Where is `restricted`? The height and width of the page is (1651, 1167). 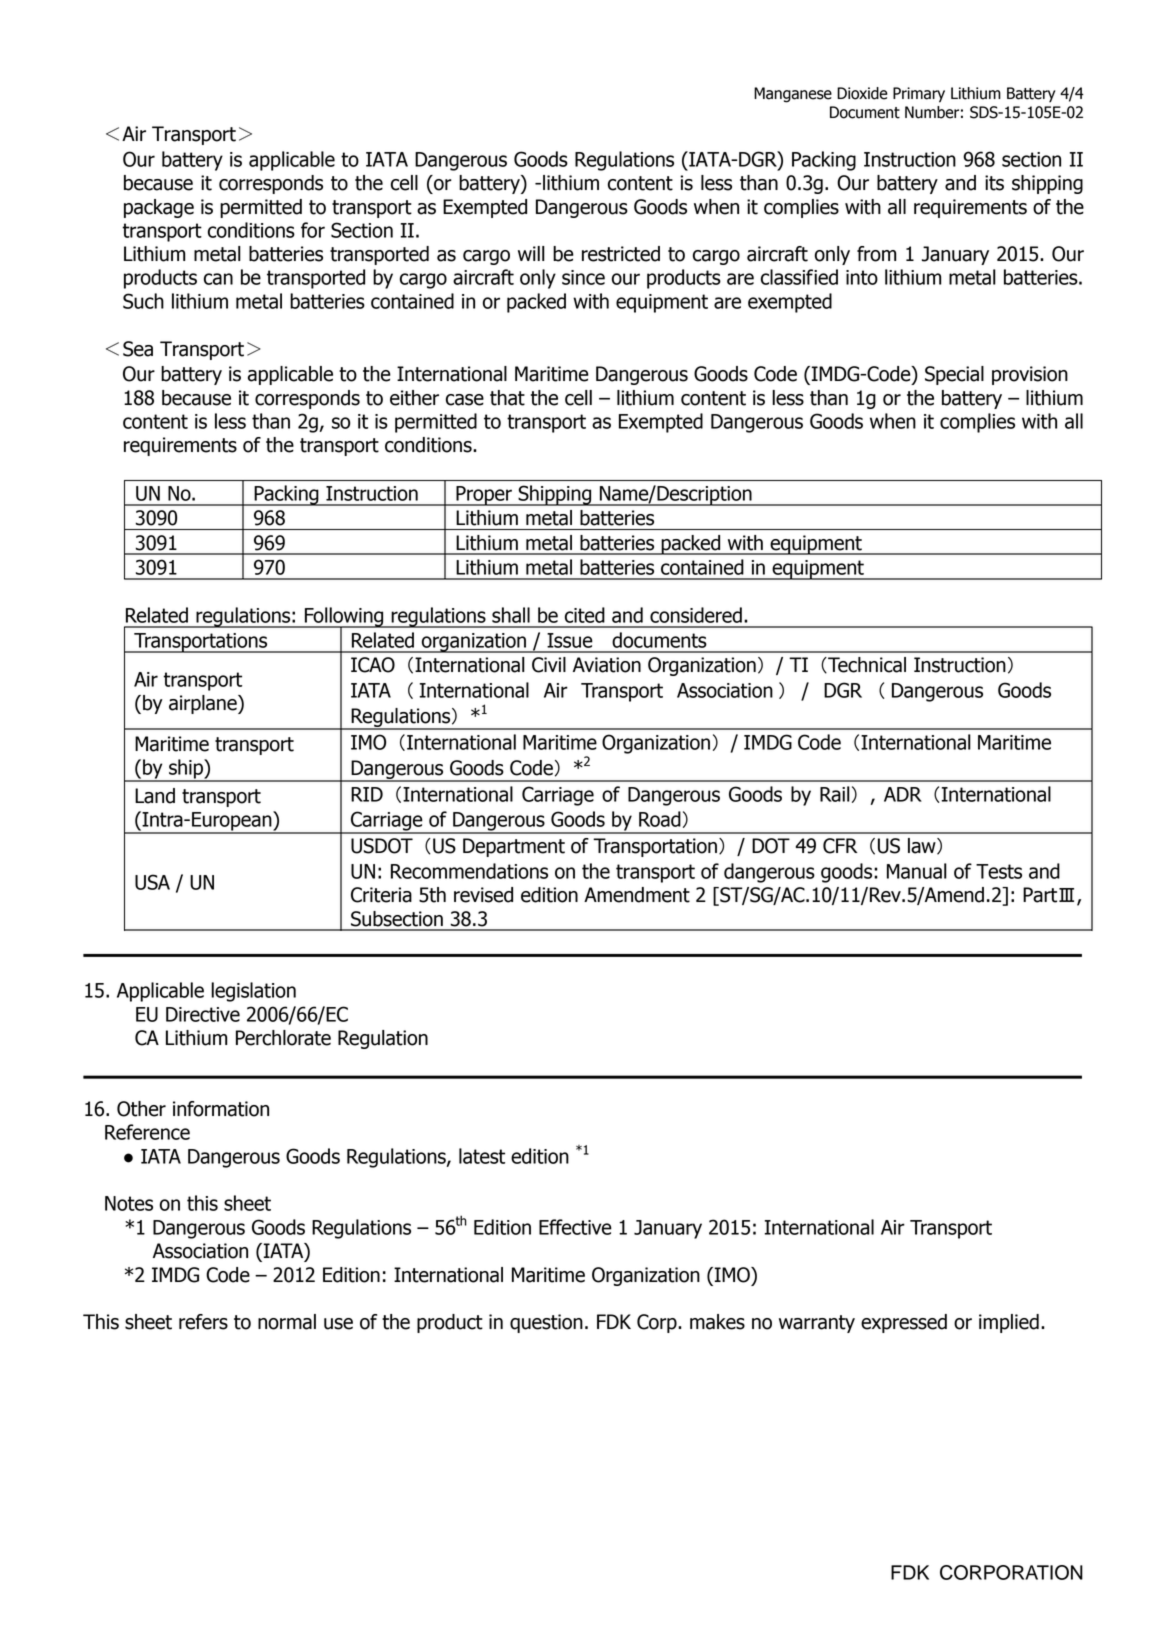
restricted is located at coordinates (621, 254).
